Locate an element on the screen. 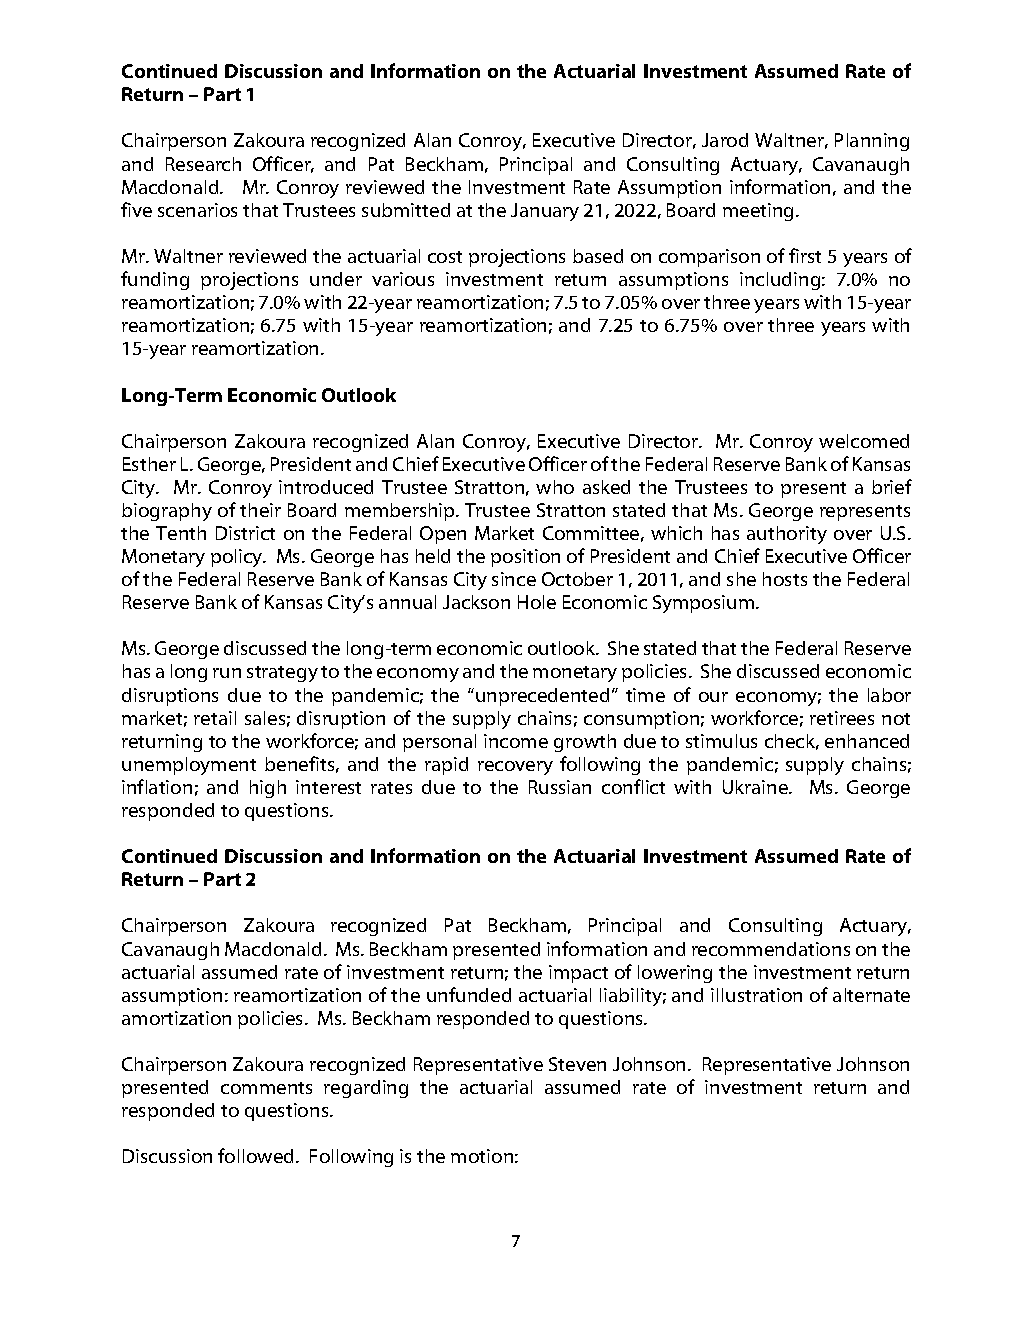 This screenshot has height=1336, width=1033. Hole is located at coordinates (537, 602).
